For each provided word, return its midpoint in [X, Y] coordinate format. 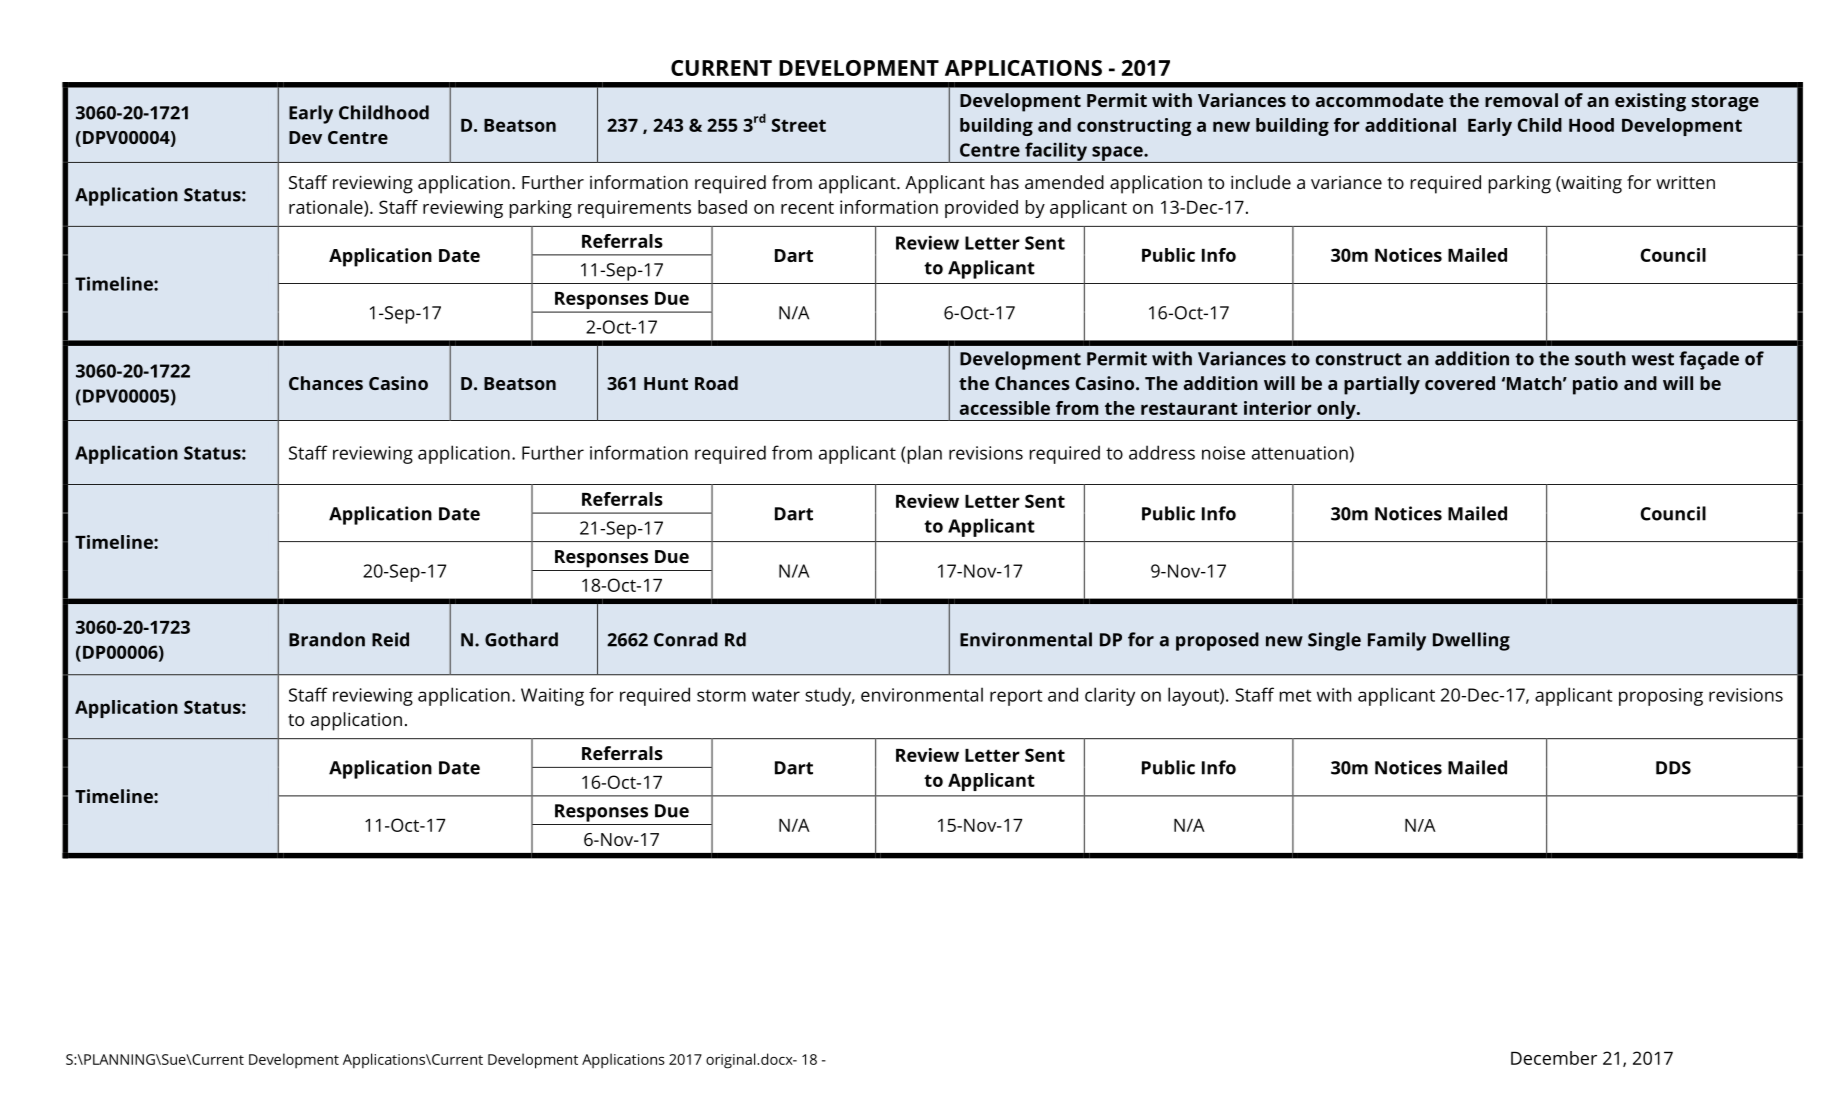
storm [721, 695]
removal [1521, 100]
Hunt [666, 383]
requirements [634, 209]
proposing [1661, 697]
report [1016, 697]
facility [1056, 152]
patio [1595, 385]
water [776, 695]
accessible [1005, 408]
